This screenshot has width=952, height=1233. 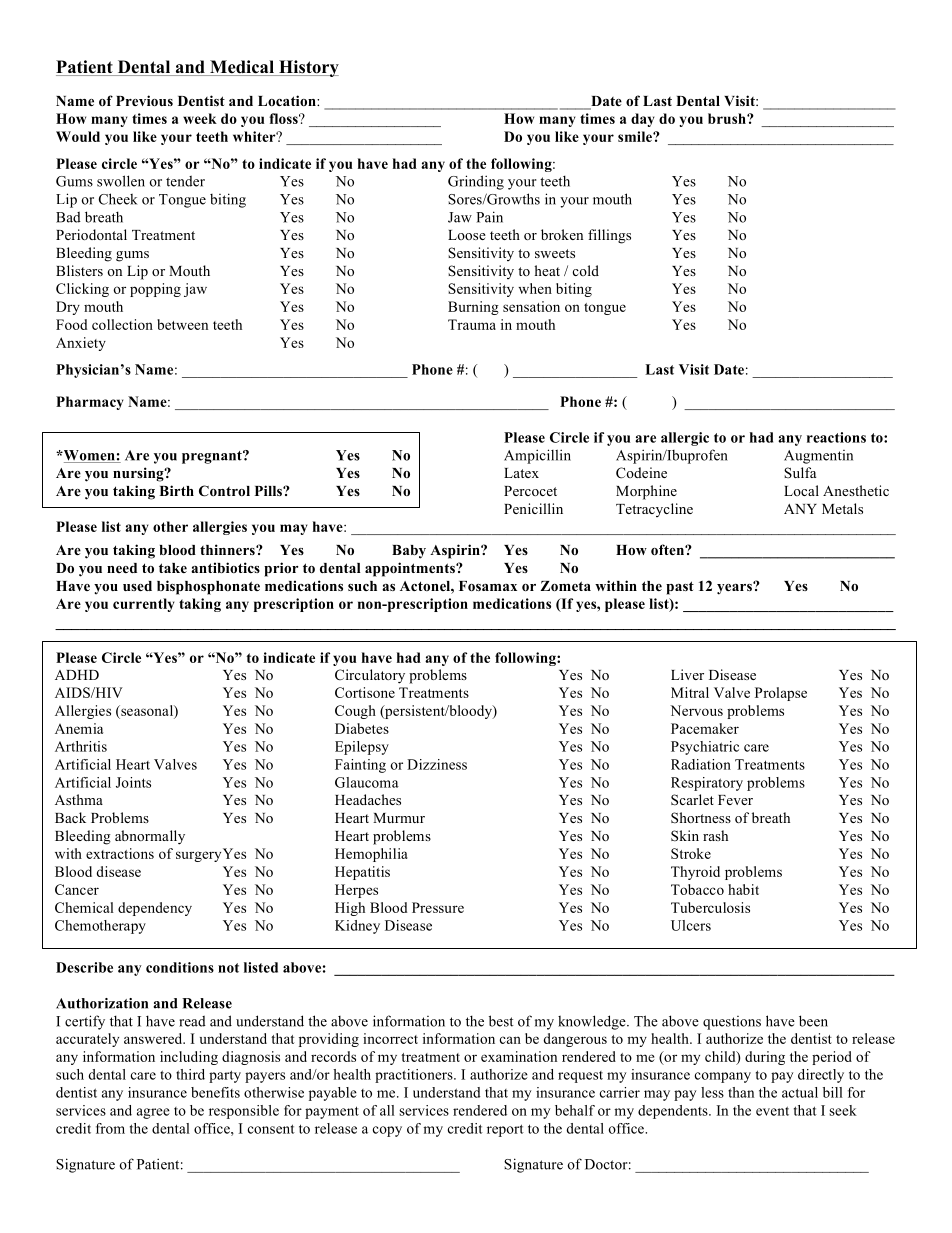 I want to click on agree, so click(x=153, y=1113).
